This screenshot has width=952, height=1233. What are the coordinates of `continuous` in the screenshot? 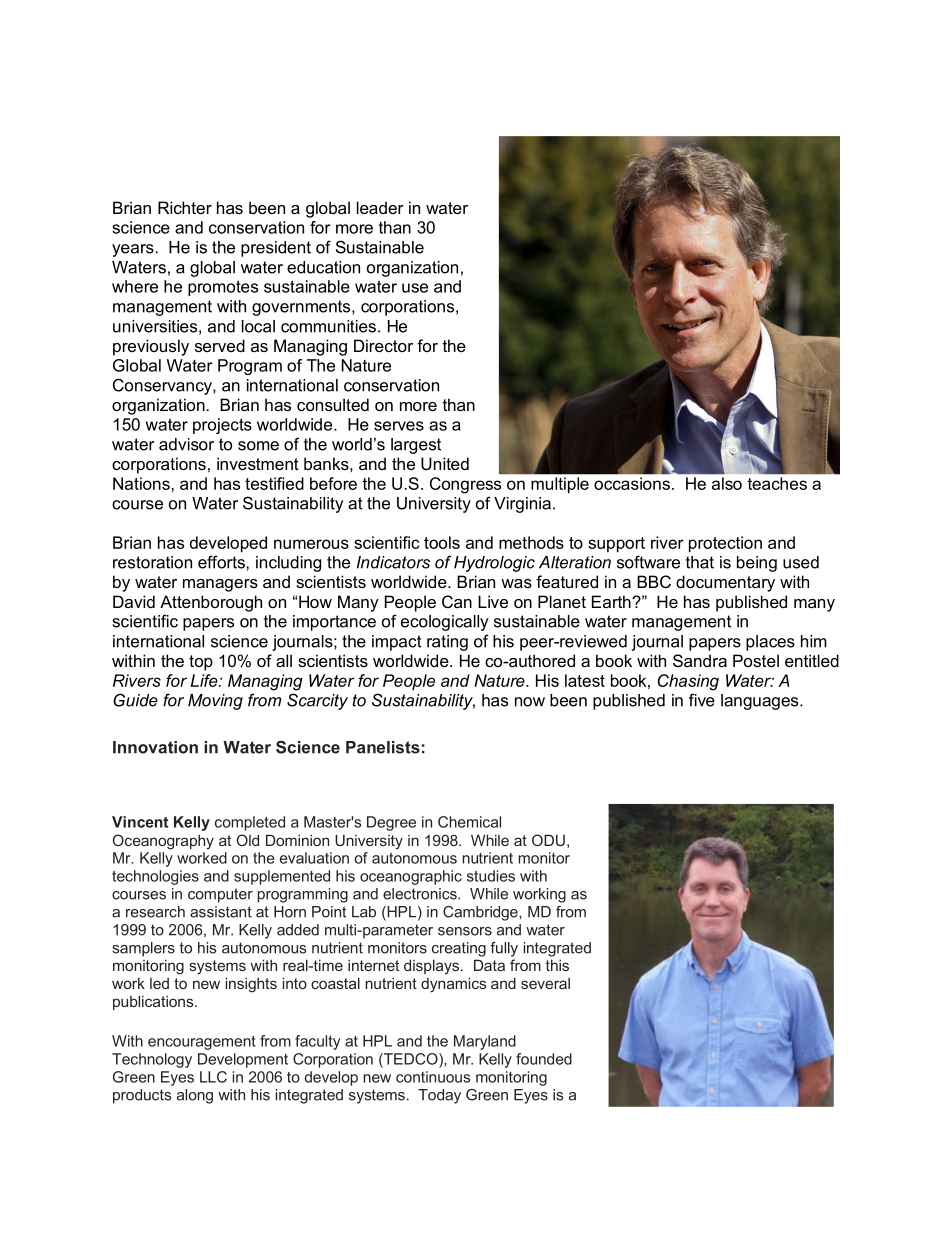 It's located at (433, 1077).
